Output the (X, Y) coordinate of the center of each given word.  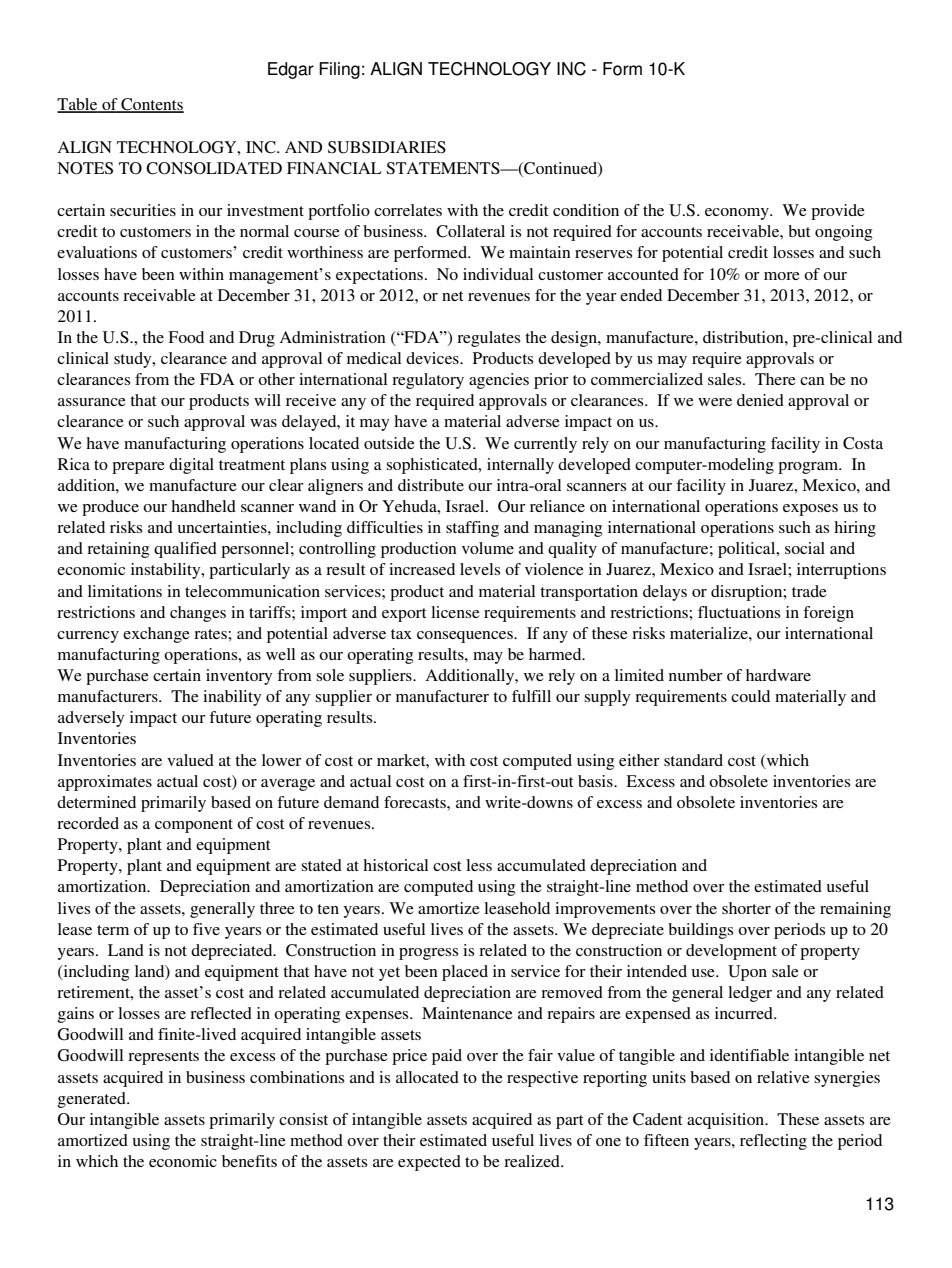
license (455, 612)
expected (429, 1163)
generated (93, 1100)
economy (738, 214)
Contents (151, 105)
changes (198, 614)
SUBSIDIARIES (387, 147)
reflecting (773, 1142)
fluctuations (739, 612)
